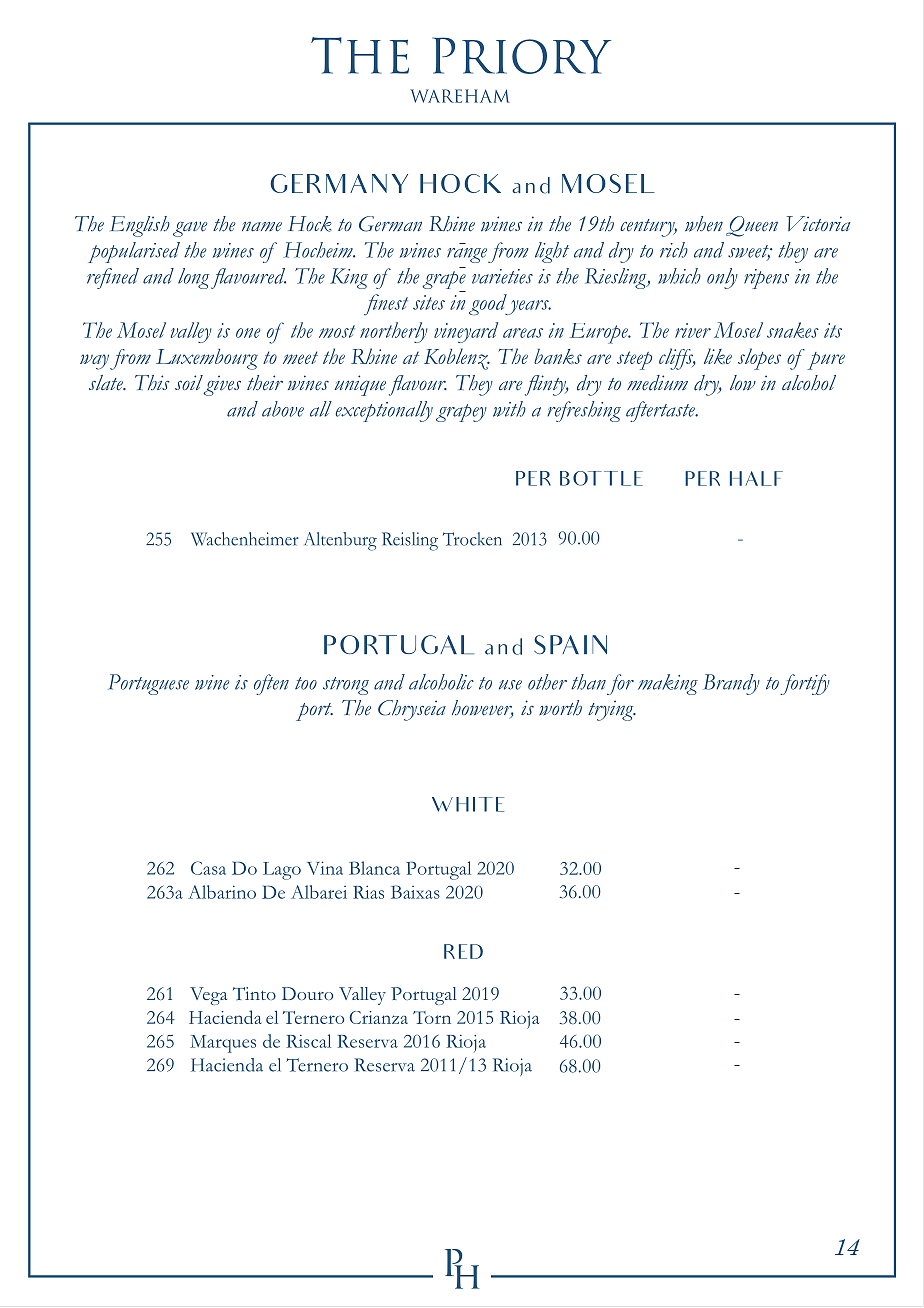 The width and height of the screenshot is (924, 1308). What do you see at coordinates (509, 409) in the screenshot?
I see `with` at bounding box center [509, 409].
